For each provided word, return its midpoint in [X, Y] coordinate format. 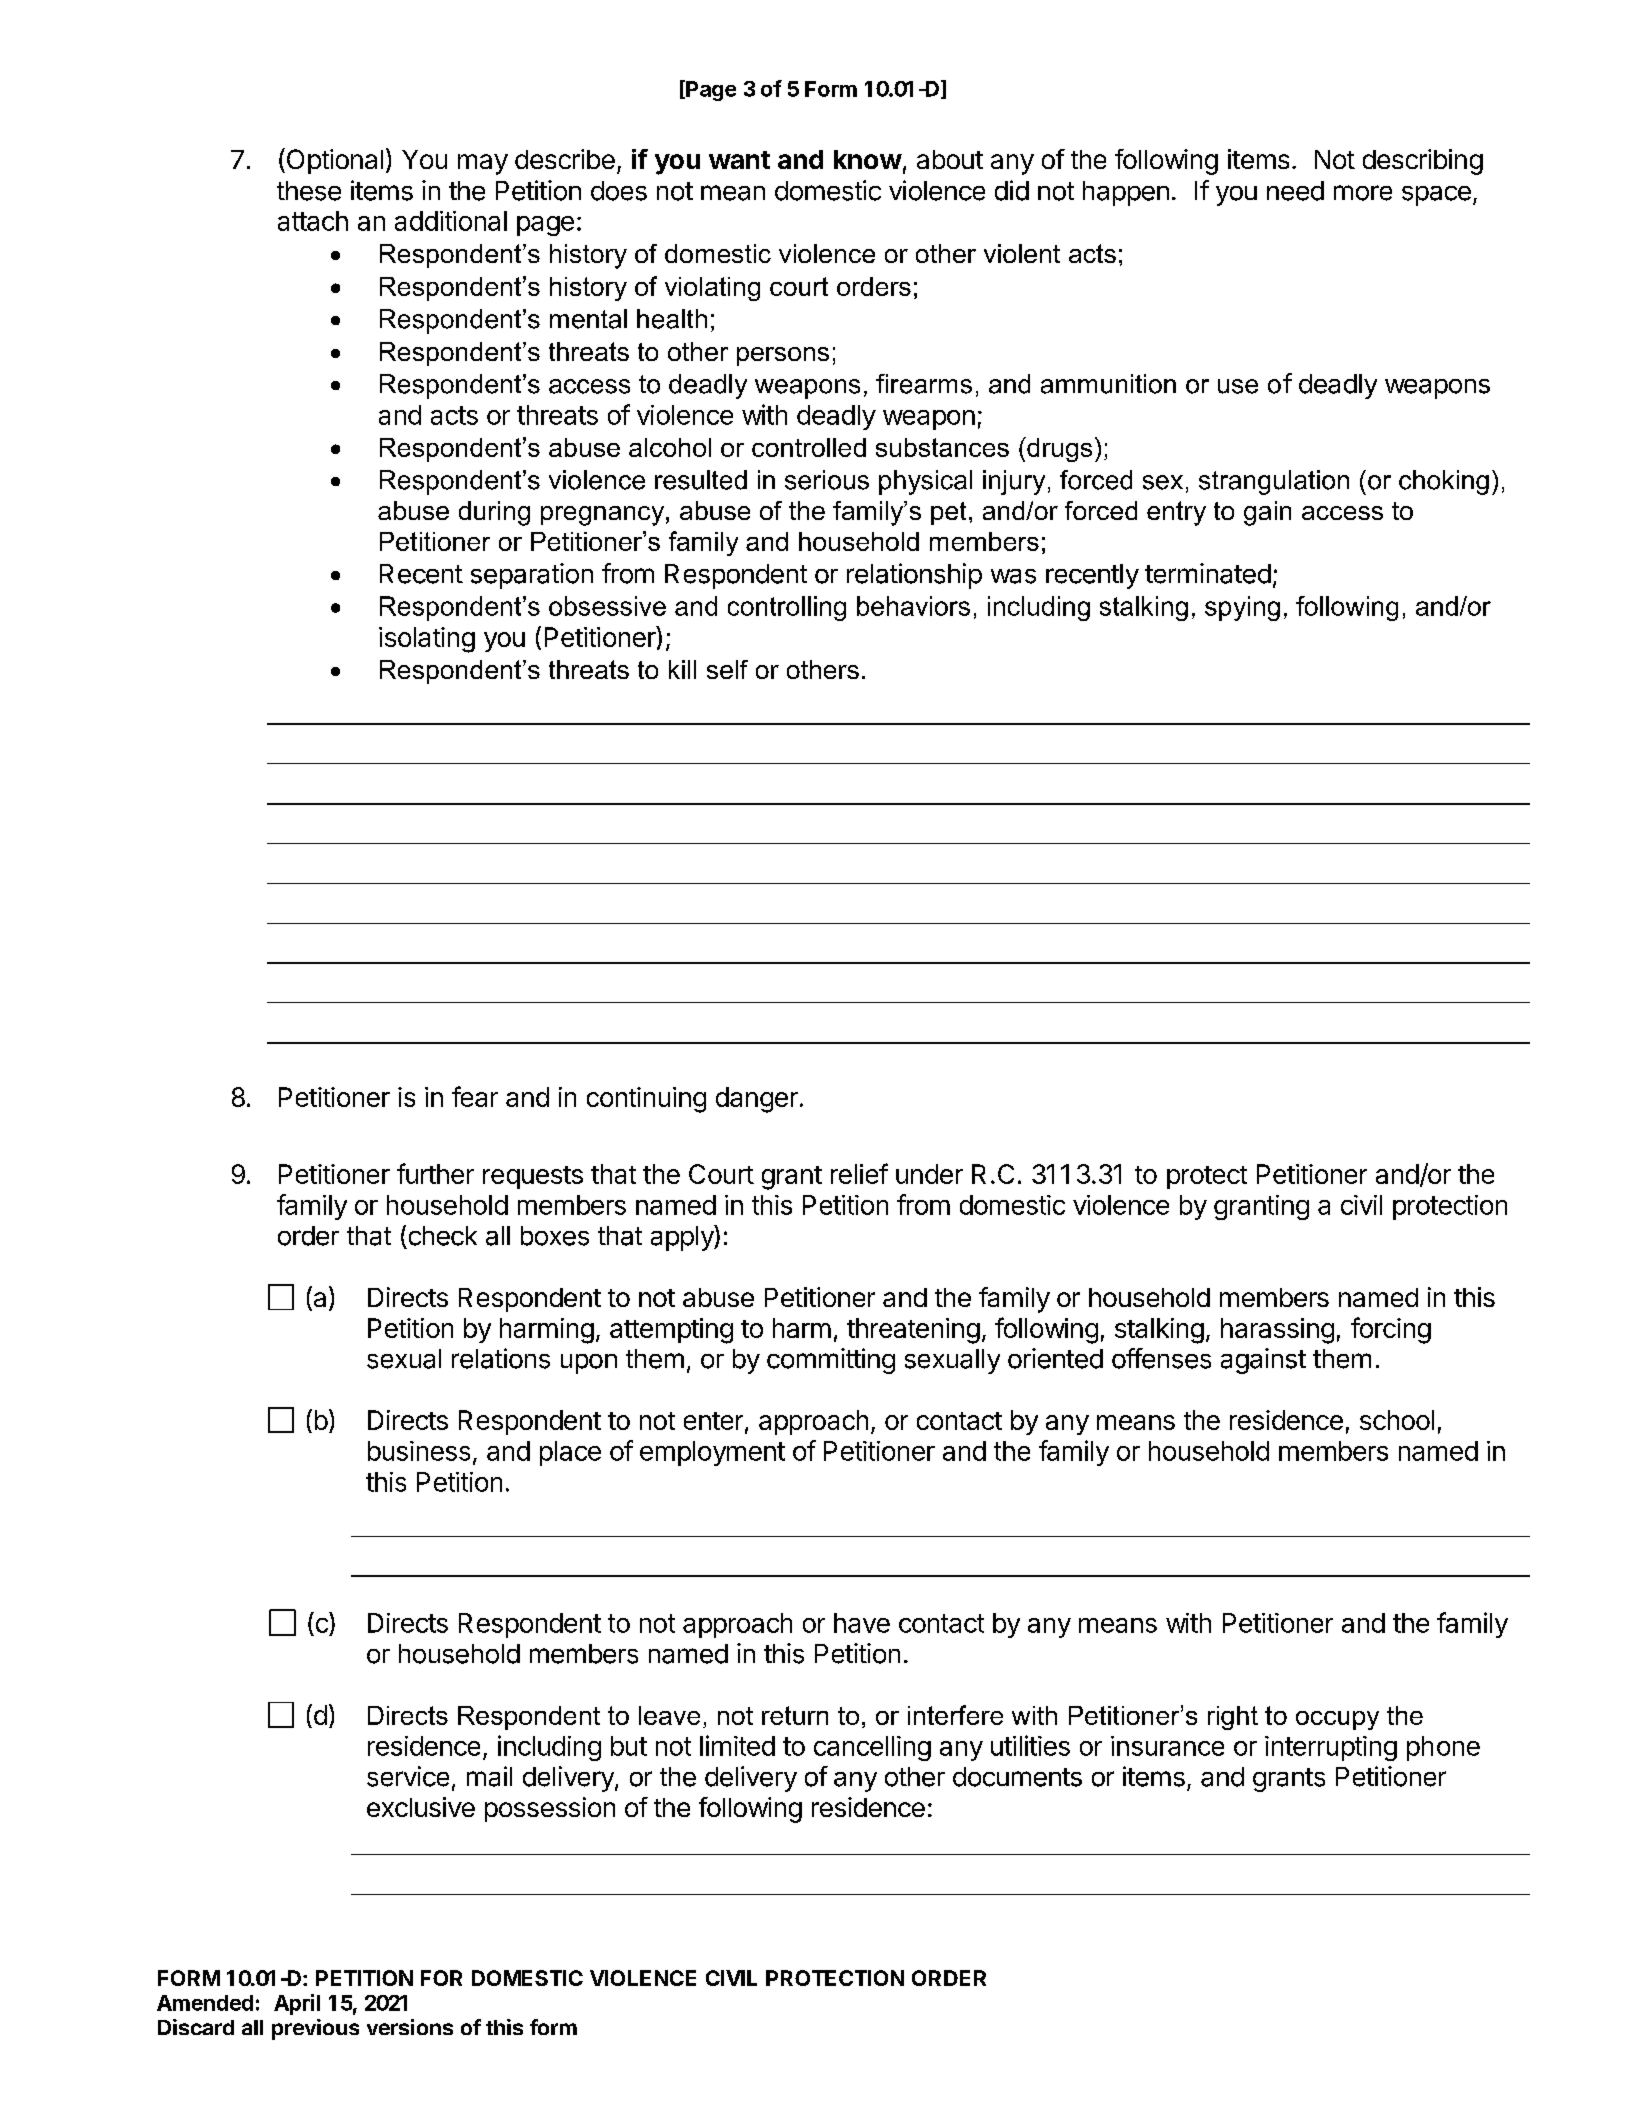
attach [313, 221]
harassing [1277, 1331]
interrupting [1331, 1748]
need [1295, 191]
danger [757, 1100]
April [297, 2004]
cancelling [872, 1748]
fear [475, 1096]
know [868, 159]
